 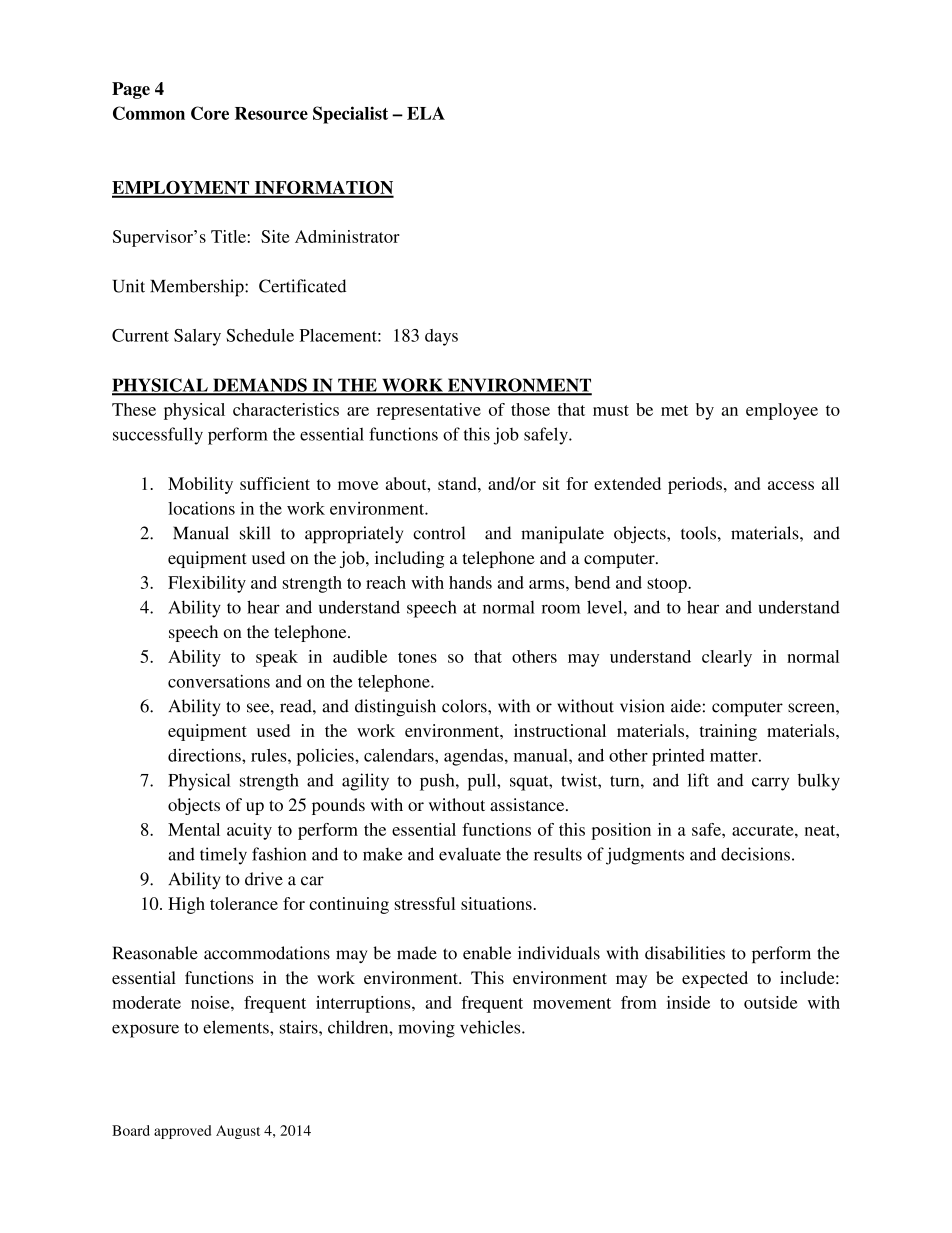 I want to click on timely, so click(x=223, y=856).
